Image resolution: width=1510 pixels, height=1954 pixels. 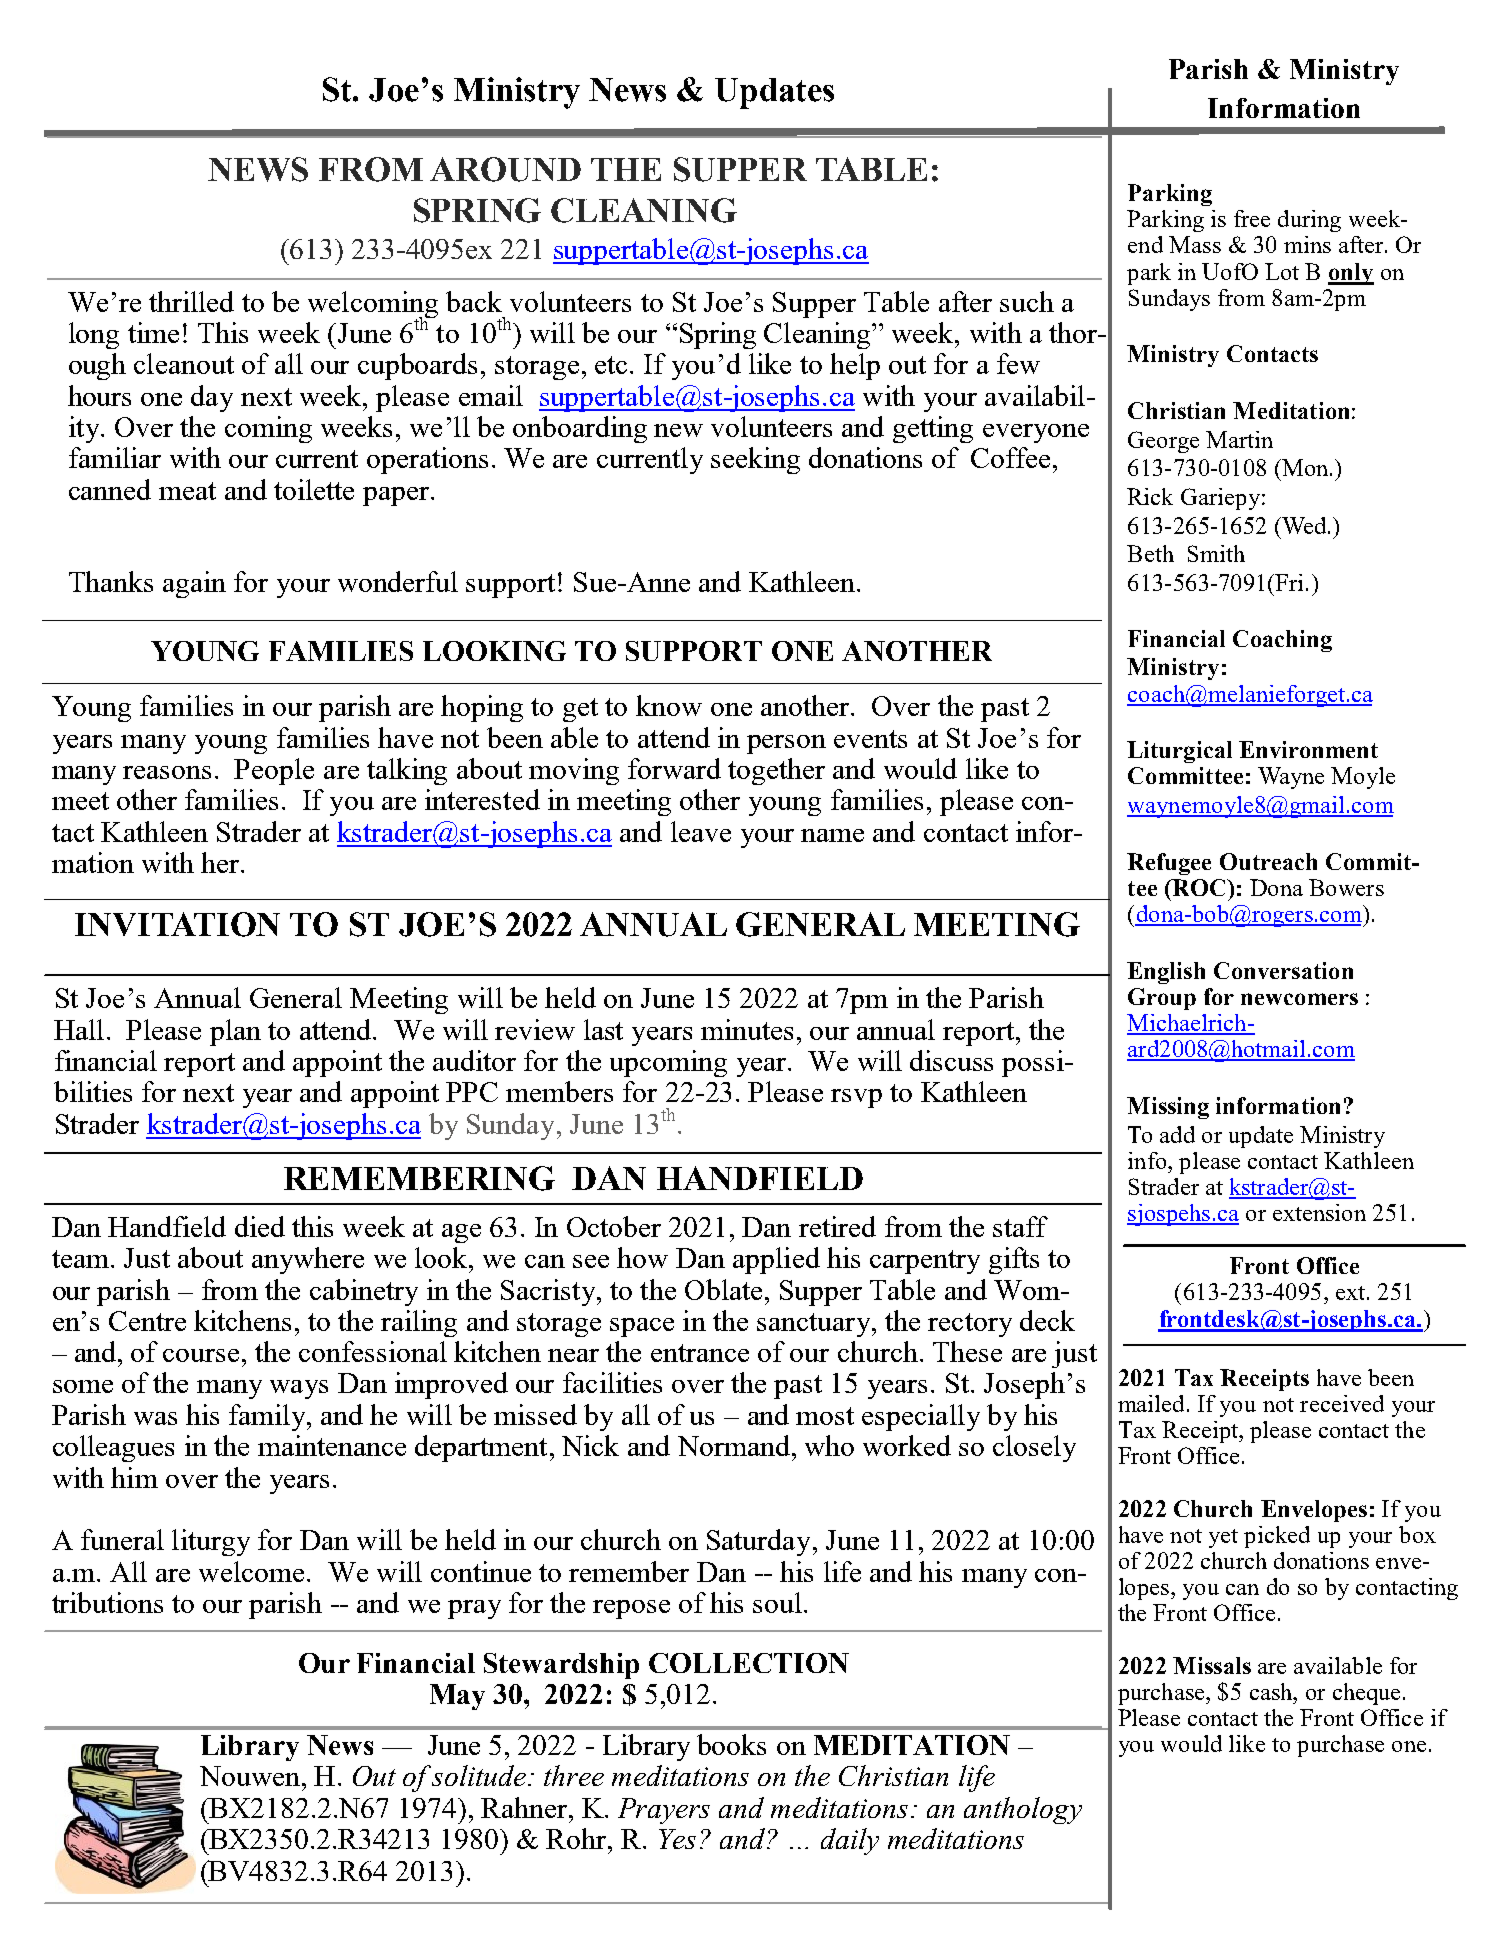 What do you see at coordinates (786, 744) in the page?
I see `person` at bounding box center [786, 744].
